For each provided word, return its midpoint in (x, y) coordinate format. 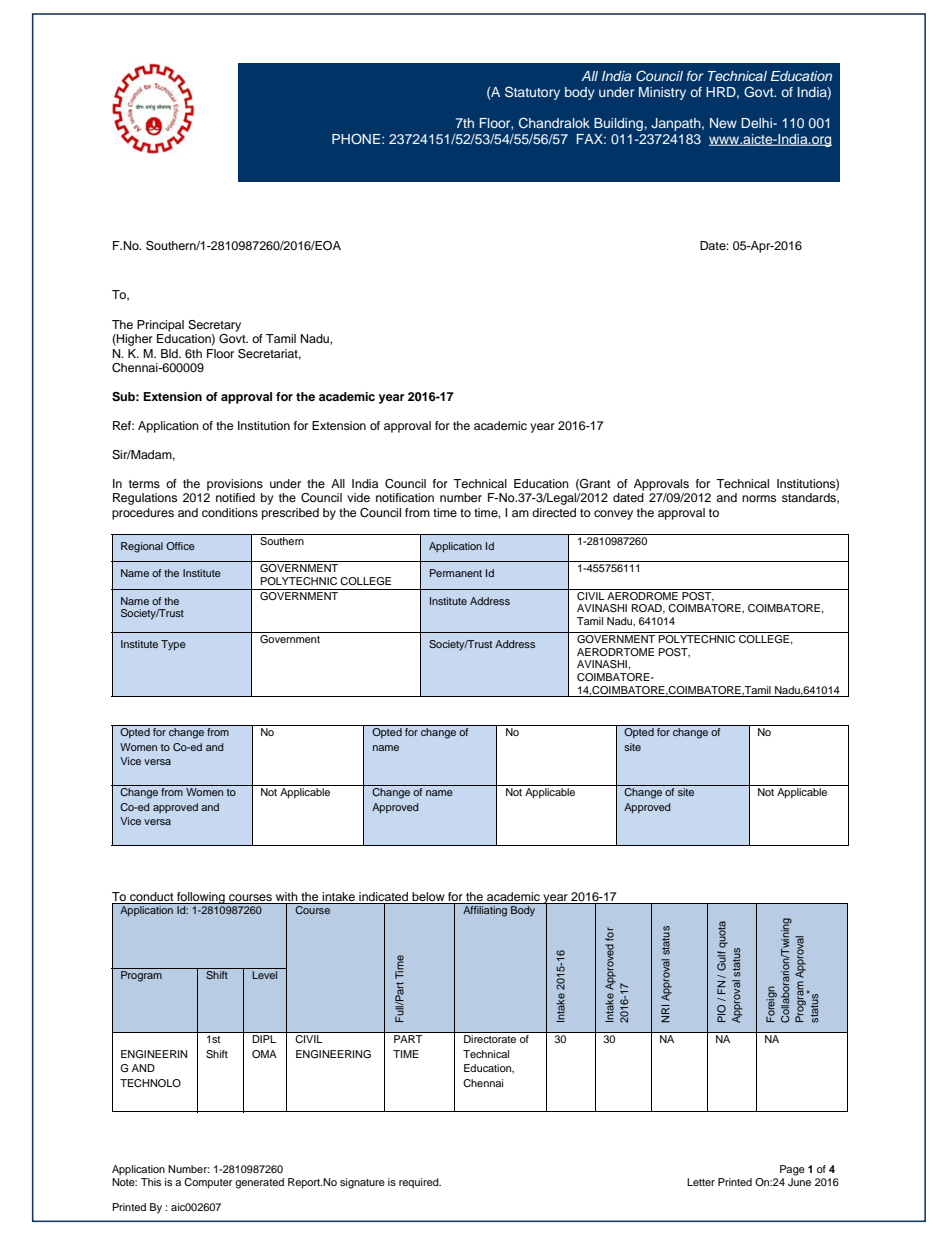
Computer (208, 1183)
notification (405, 497)
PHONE (357, 139)
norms (759, 498)
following (201, 898)
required (420, 1183)
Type (173, 645)
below (428, 896)
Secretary (214, 326)
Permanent (456, 573)
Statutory (532, 93)
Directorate (490, 1039)
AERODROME (642, 594)
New (723, 123)
